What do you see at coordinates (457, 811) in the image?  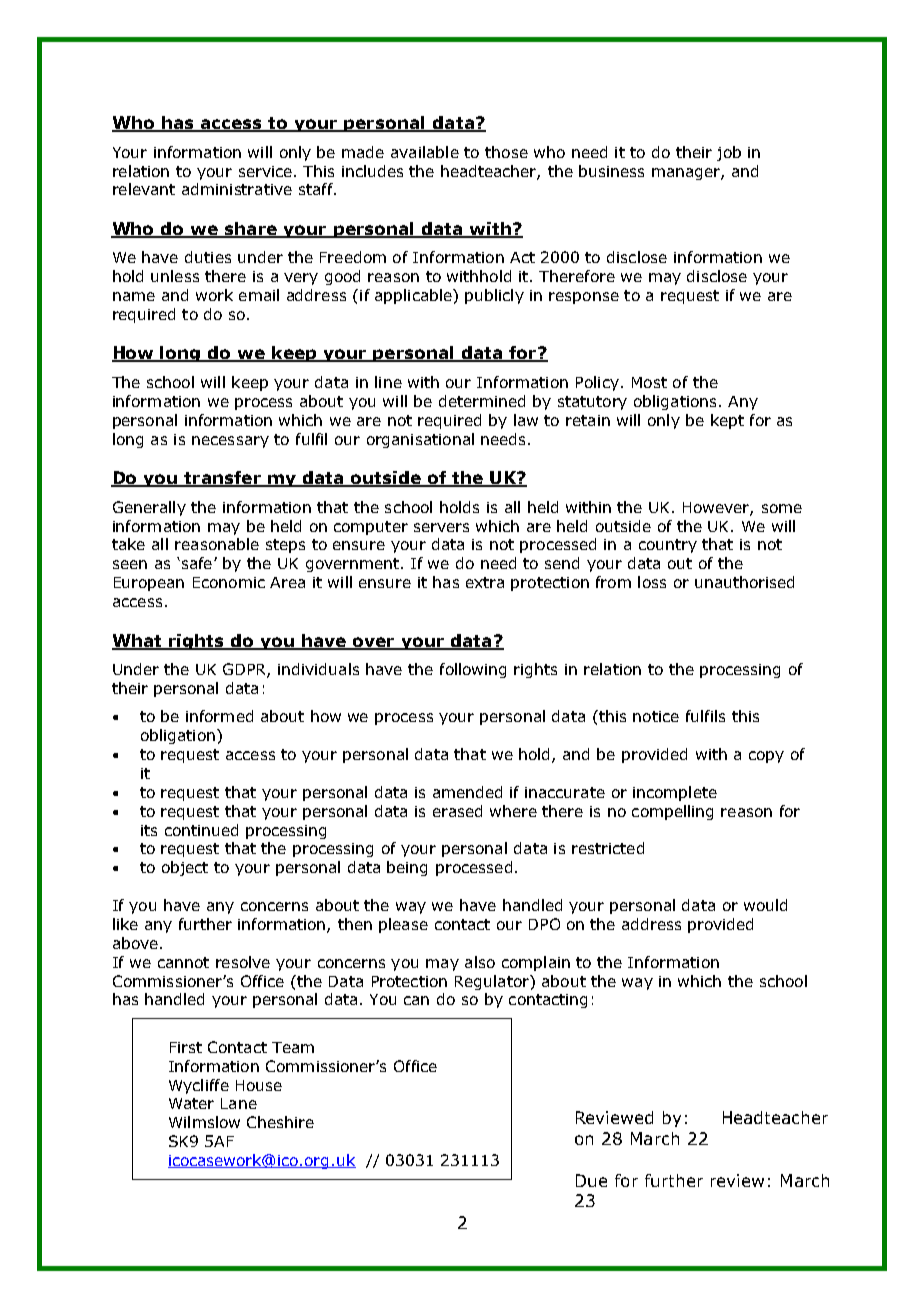 I see `erased` at bounding box center [457, 811].
